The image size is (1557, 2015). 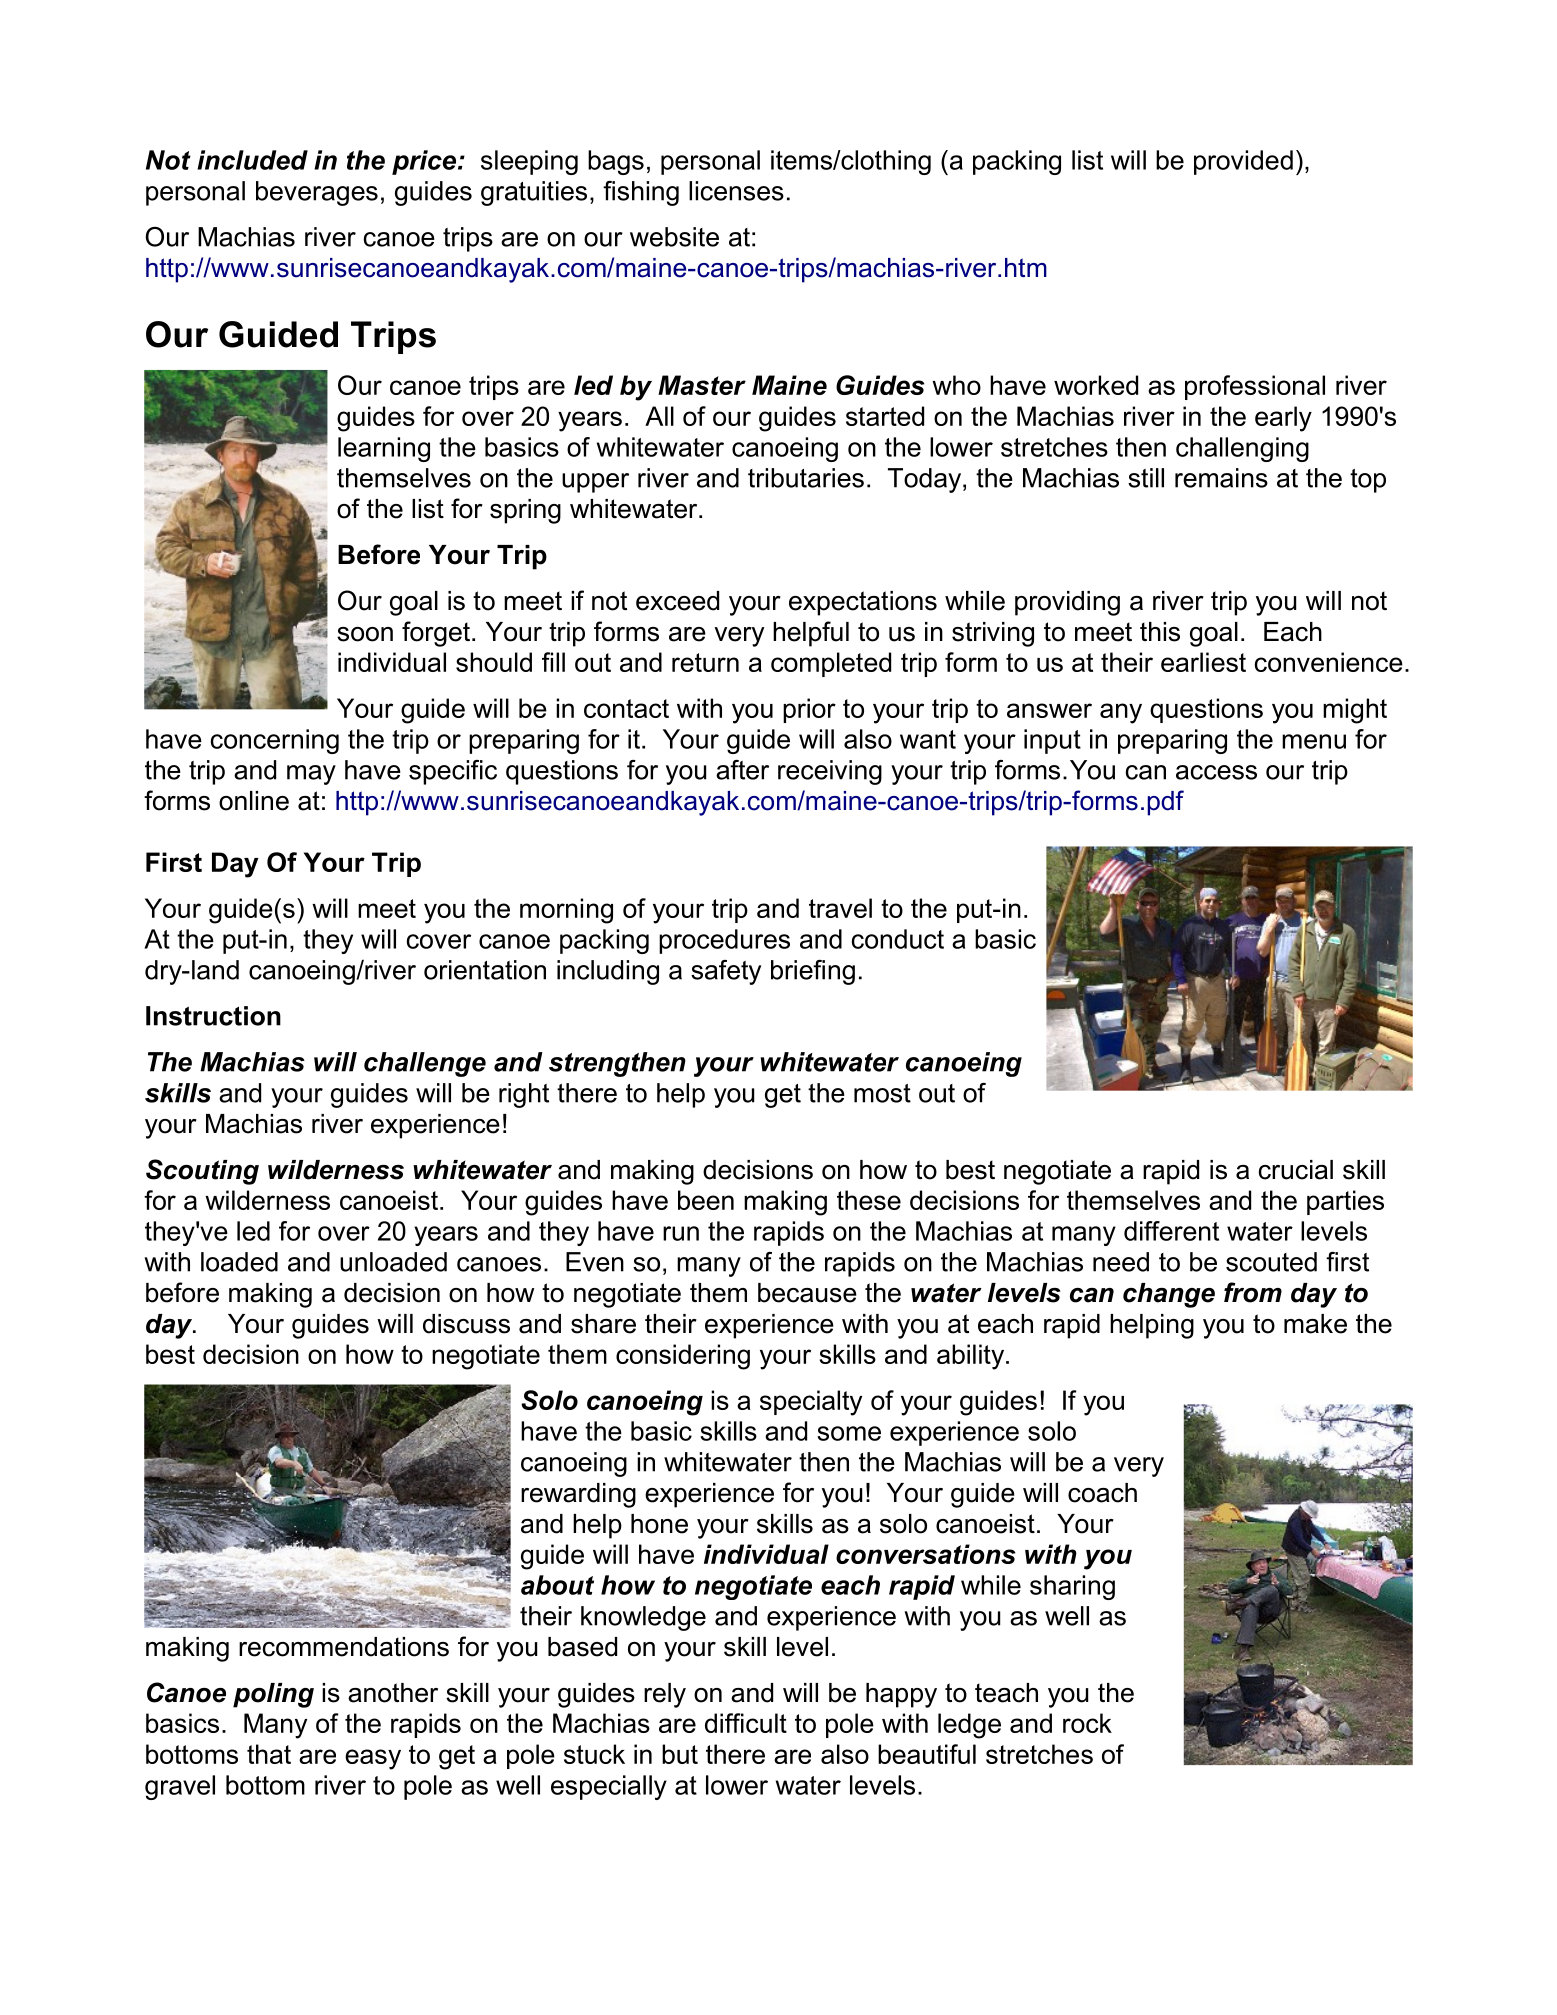 What do you see at coordinates (317, 193) in the screenshot?
I see `beverages` at bounding box center [317, 193].
